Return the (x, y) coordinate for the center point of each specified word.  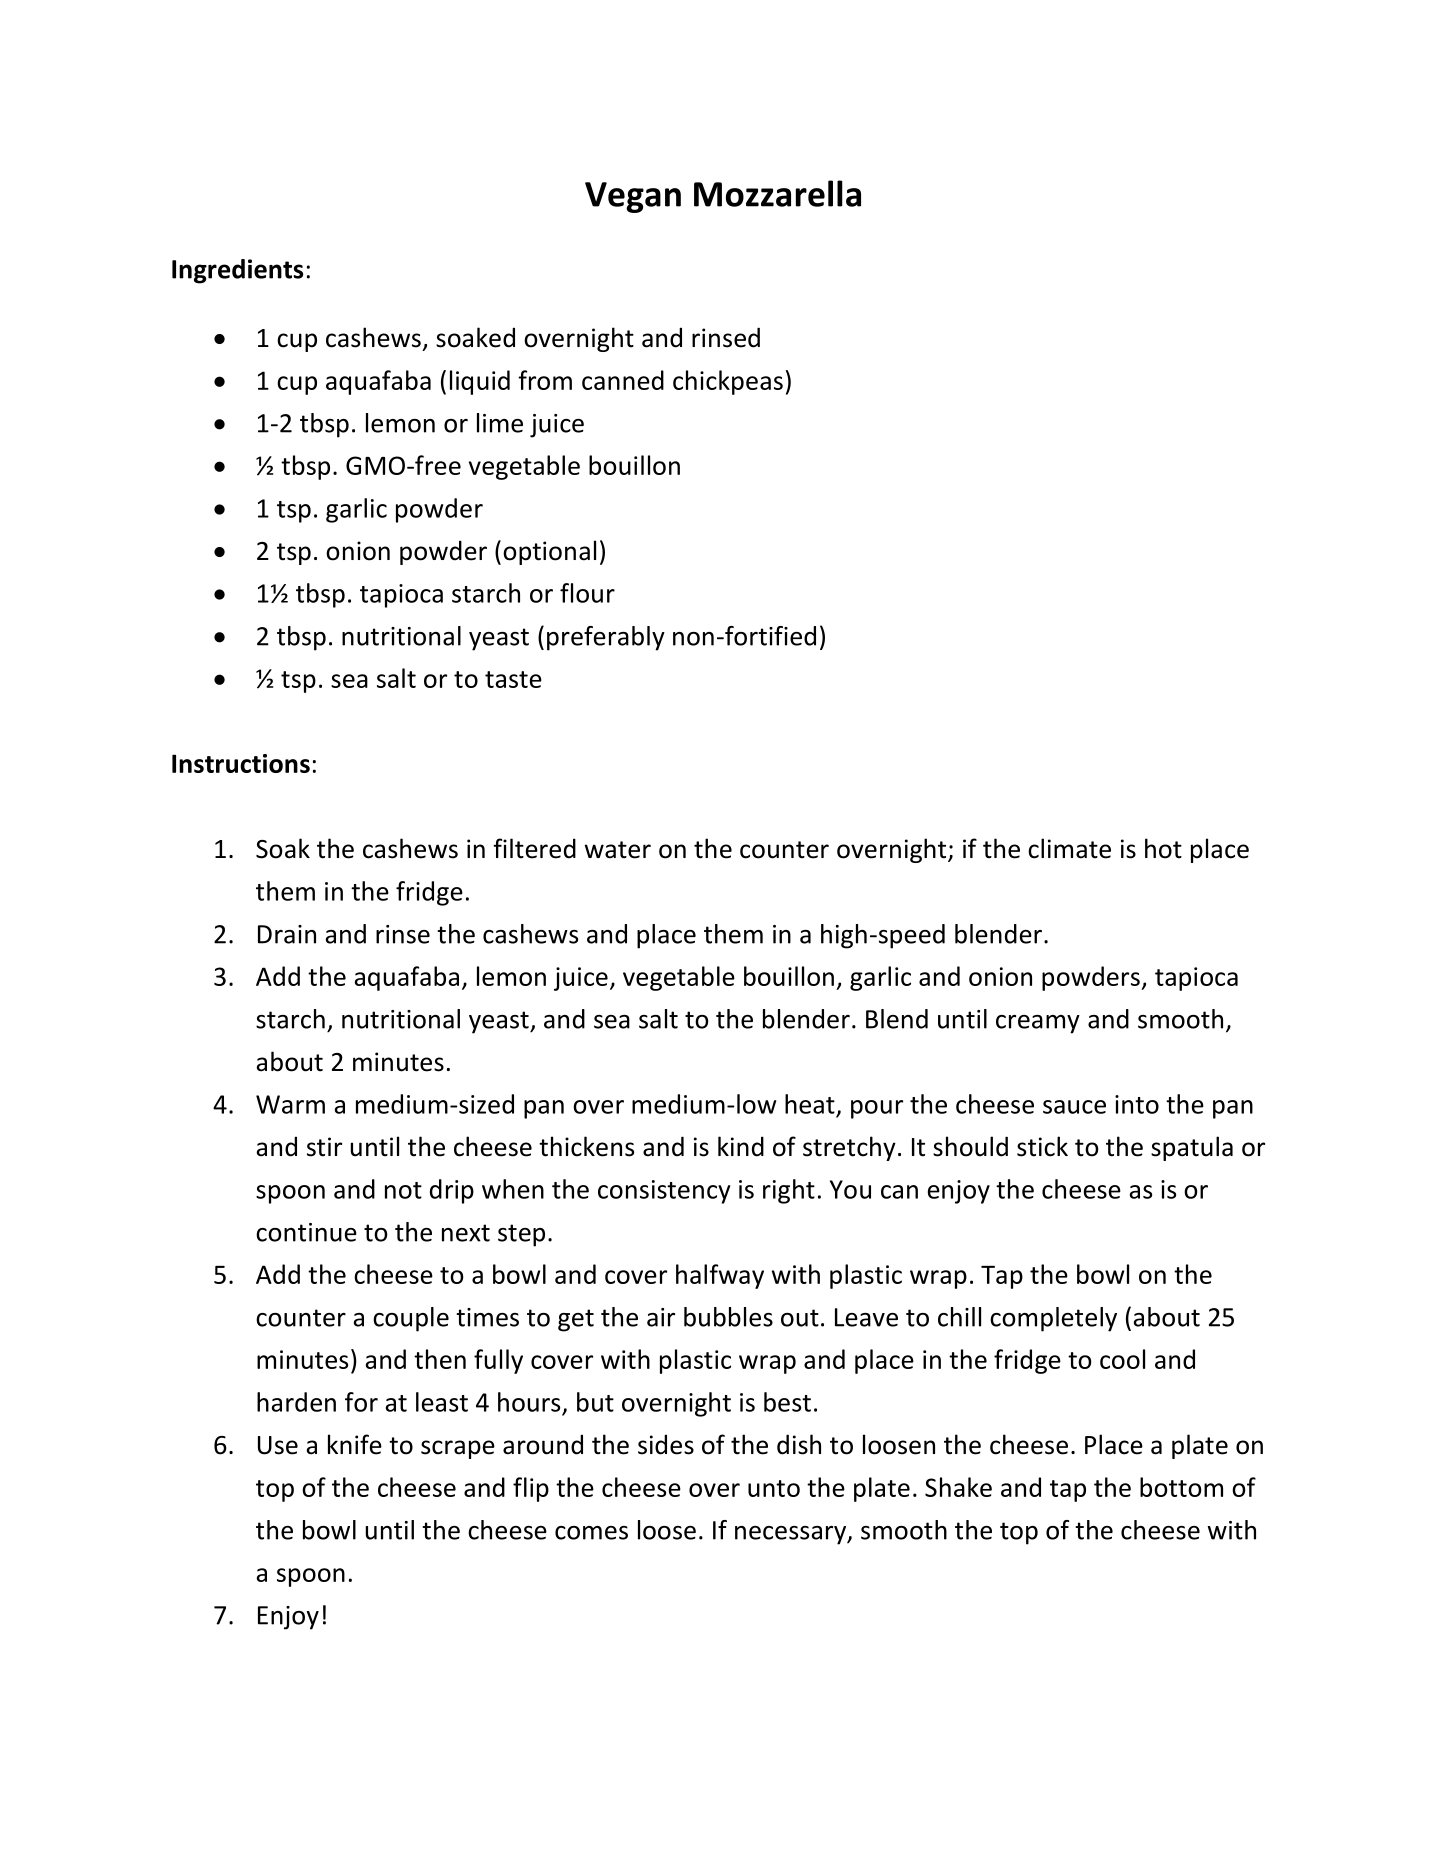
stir (324, 1147)
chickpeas (728, 382)
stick (1042, 1146)
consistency (664, 1192)
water (618, 850)
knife (355, 1444)
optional (549, 552)
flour (587, 593)
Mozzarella (777, 193)
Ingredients (237, 271)
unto (774, 1488)
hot (1163, 848)
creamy (1038, 1024)
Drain (287, 934)
